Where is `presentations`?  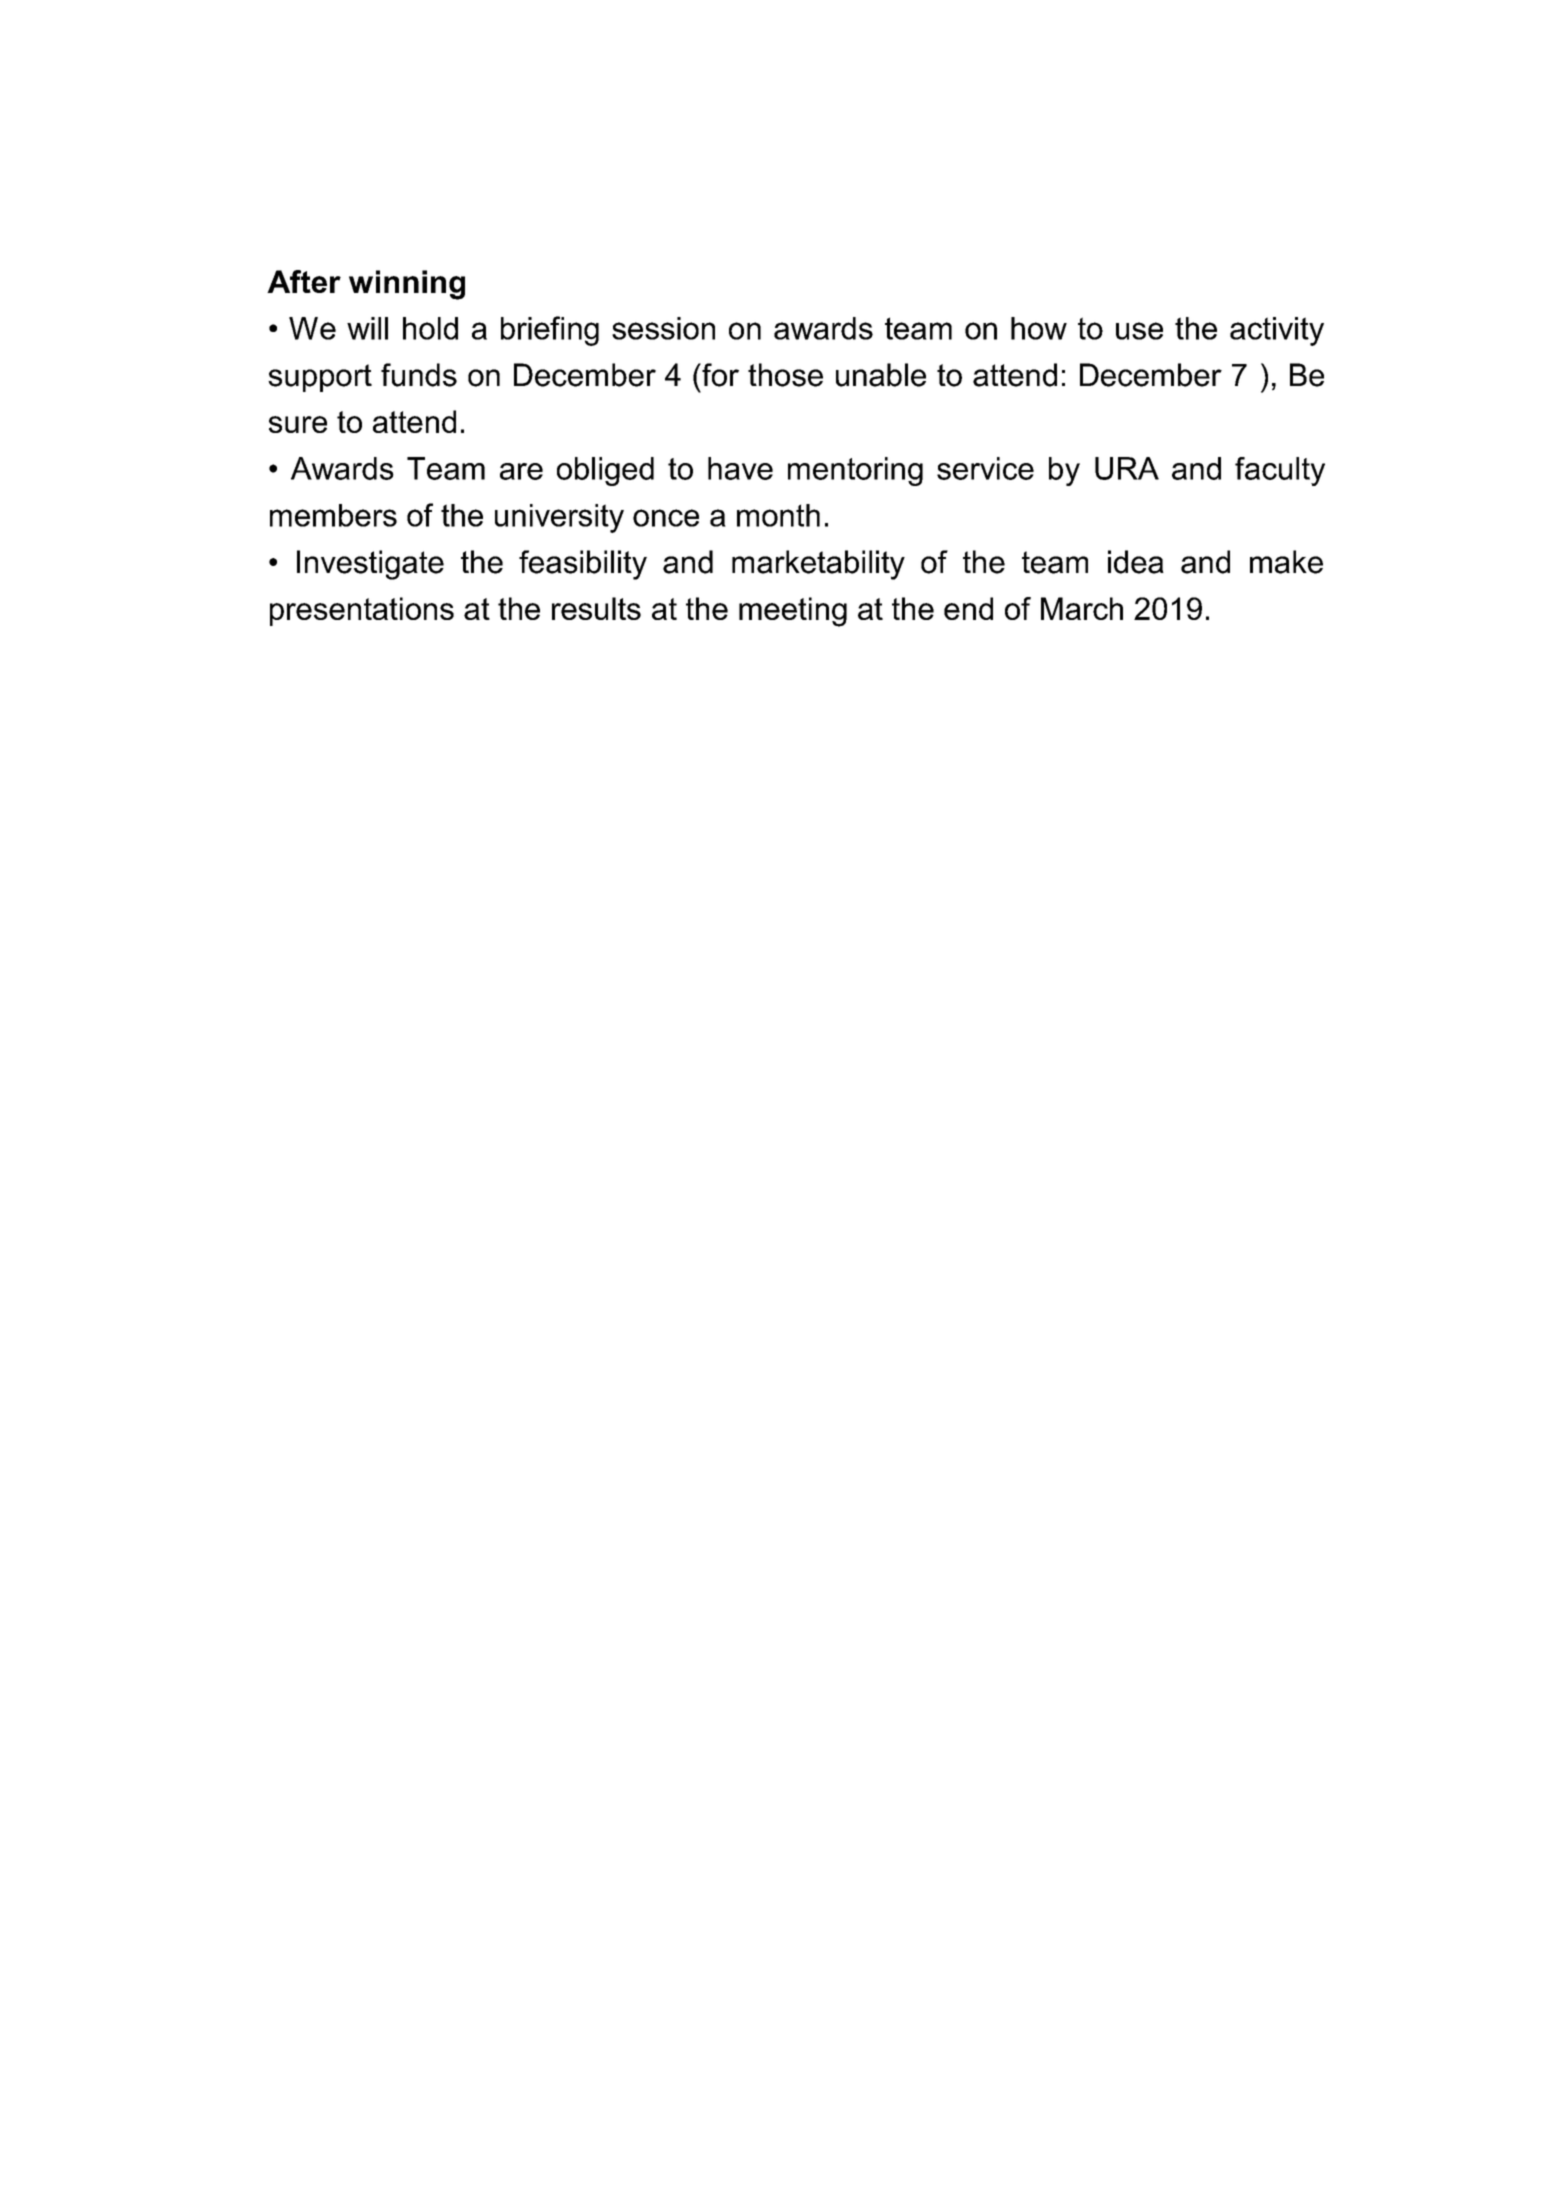
presentations is located at coordinates (362, 611).
